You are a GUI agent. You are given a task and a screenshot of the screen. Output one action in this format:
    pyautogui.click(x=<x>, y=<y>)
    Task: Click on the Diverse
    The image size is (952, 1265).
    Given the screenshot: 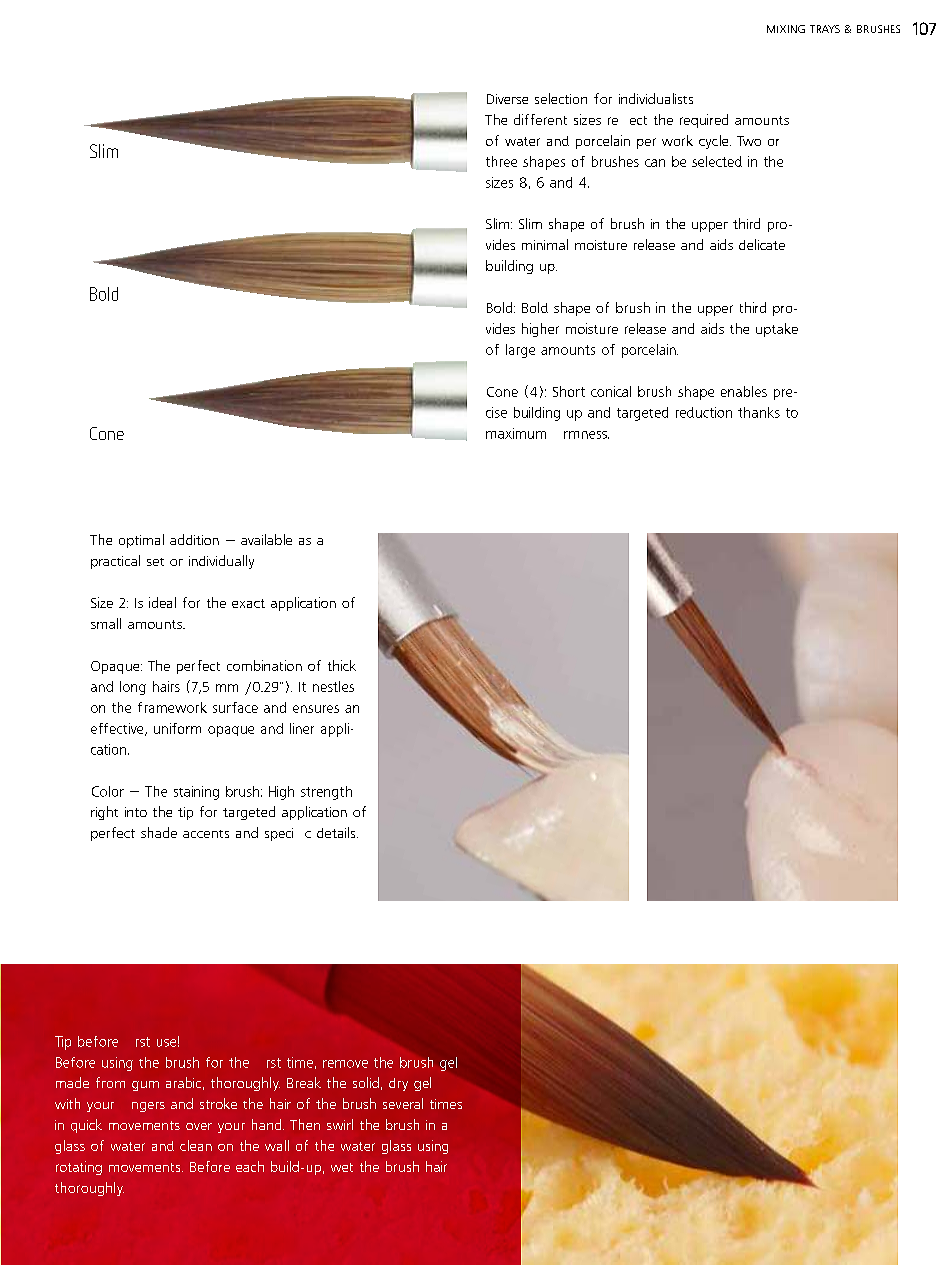 What is the action you would take?
    pyautogui.click(x=507, y=99)
